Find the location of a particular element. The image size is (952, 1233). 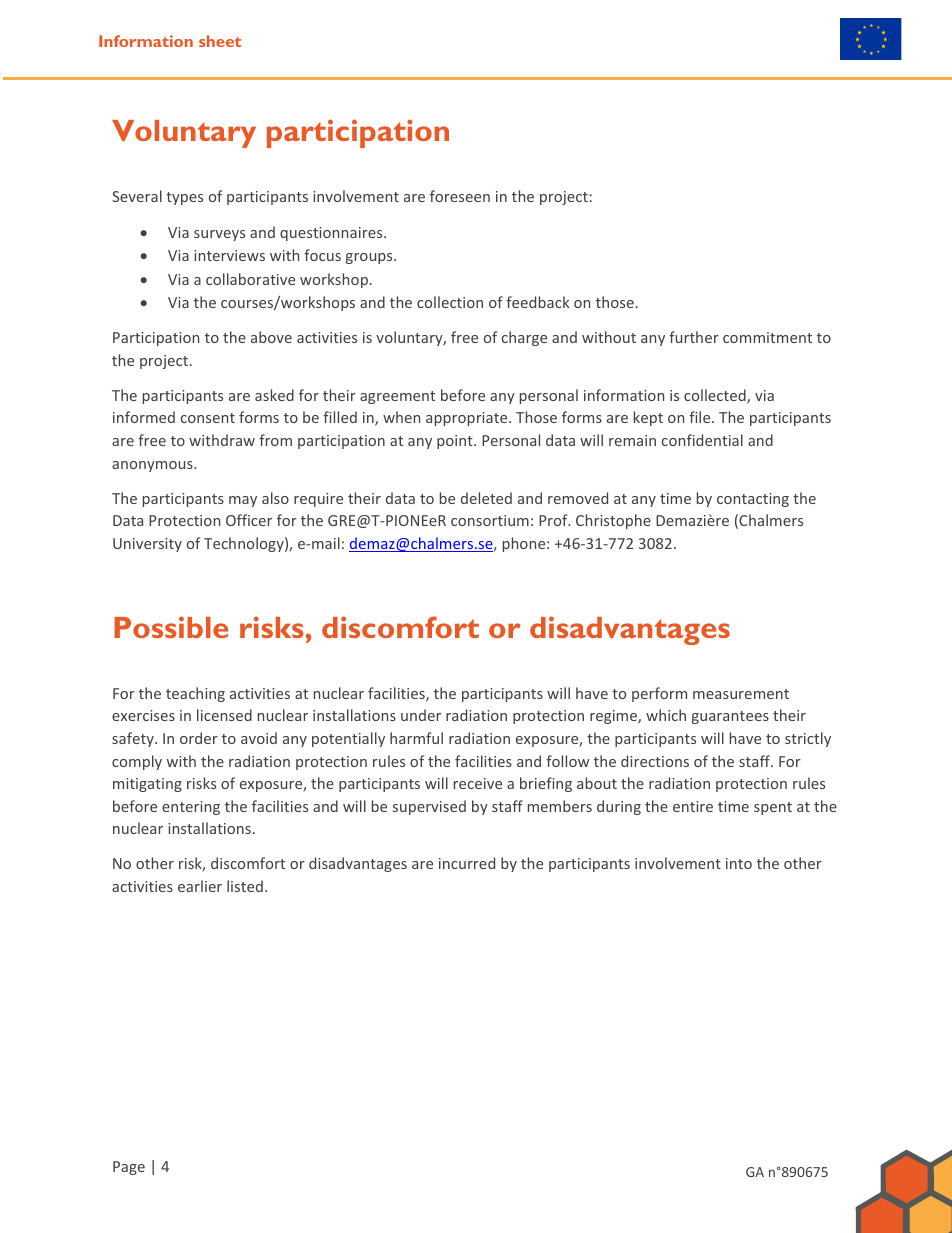

measurement is located at coordinates (741, 694).
